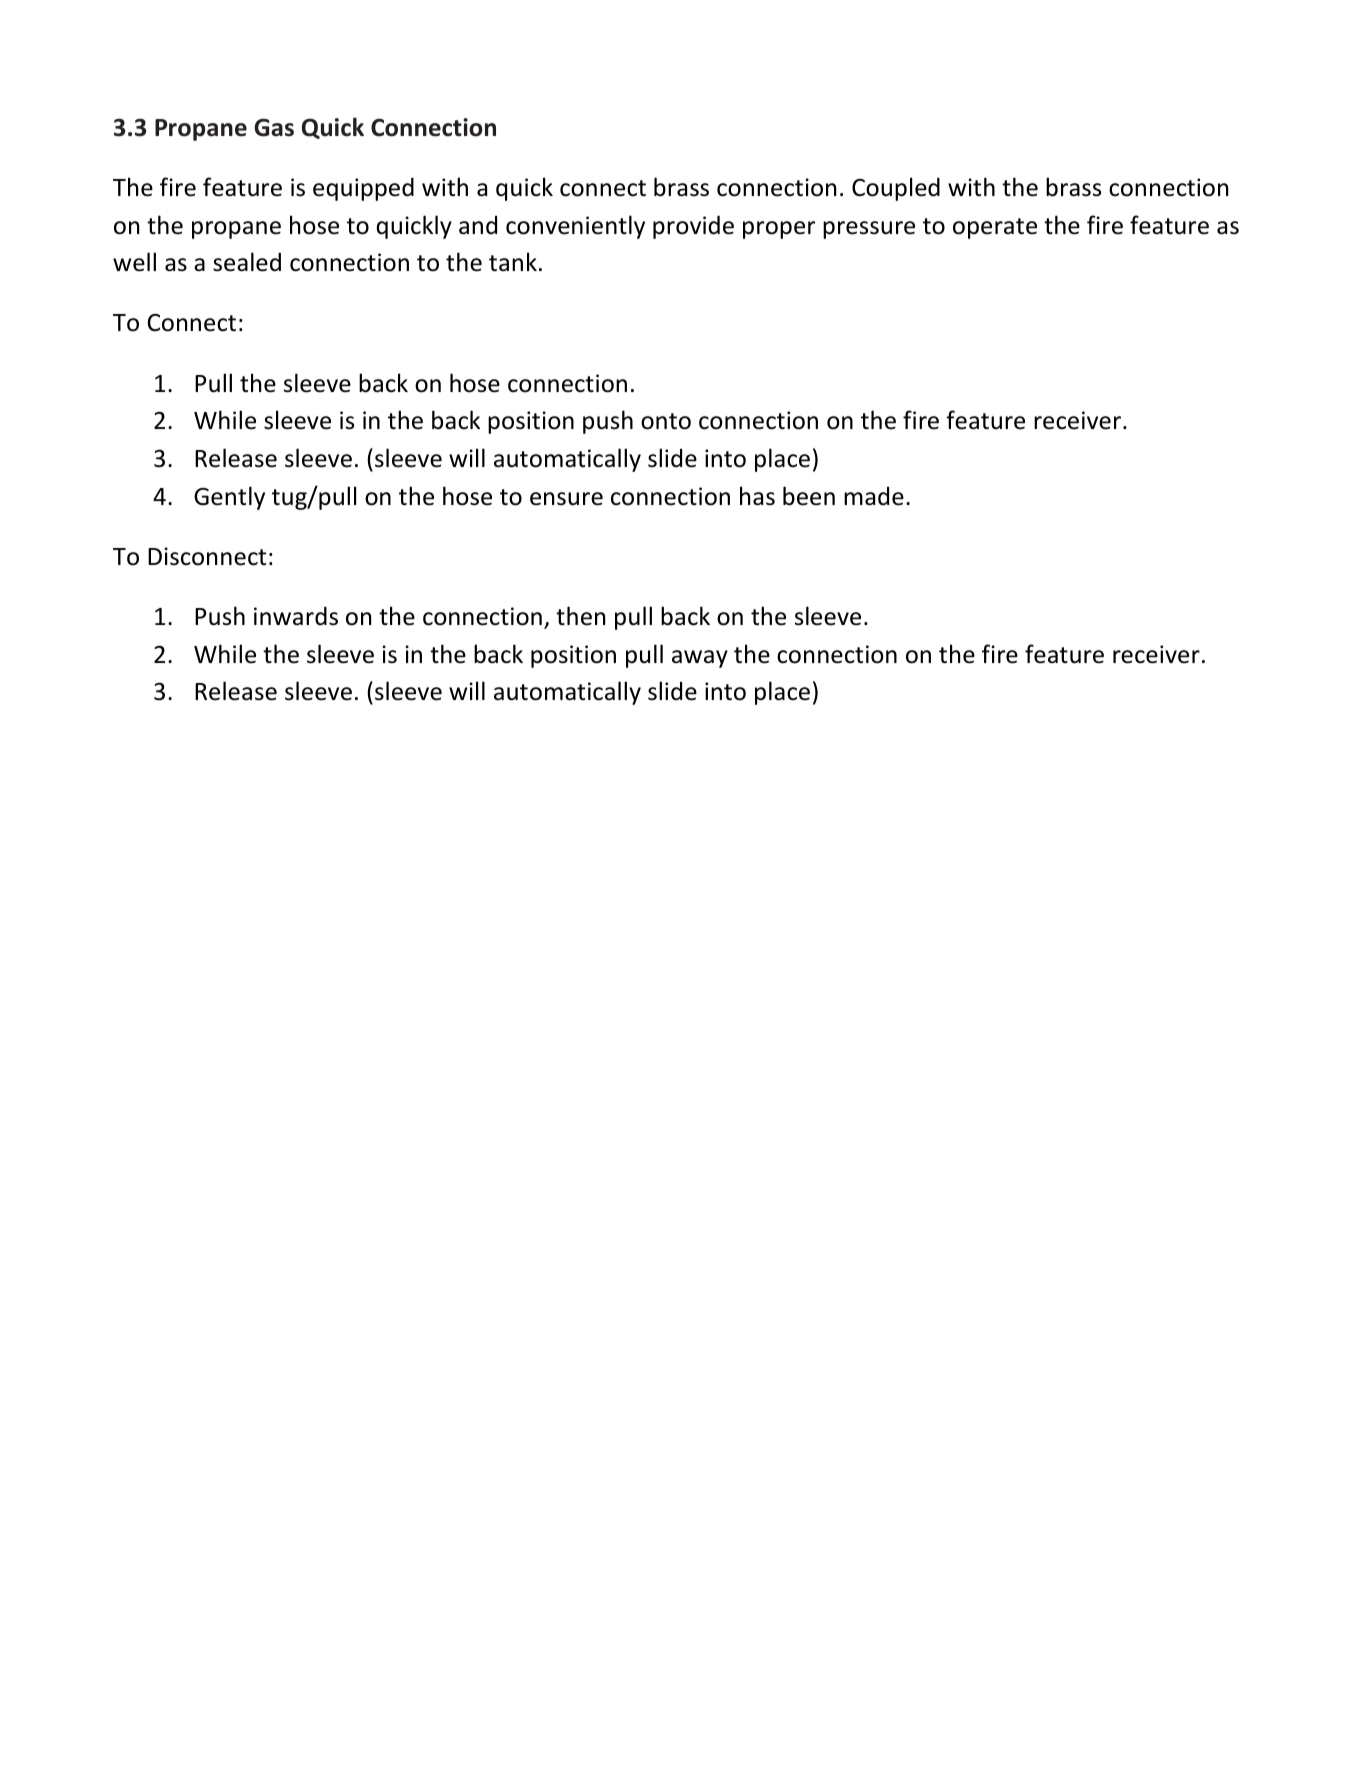  Describe the element at coordinates (229, 498) in the document. I see `Gently` at that location.
